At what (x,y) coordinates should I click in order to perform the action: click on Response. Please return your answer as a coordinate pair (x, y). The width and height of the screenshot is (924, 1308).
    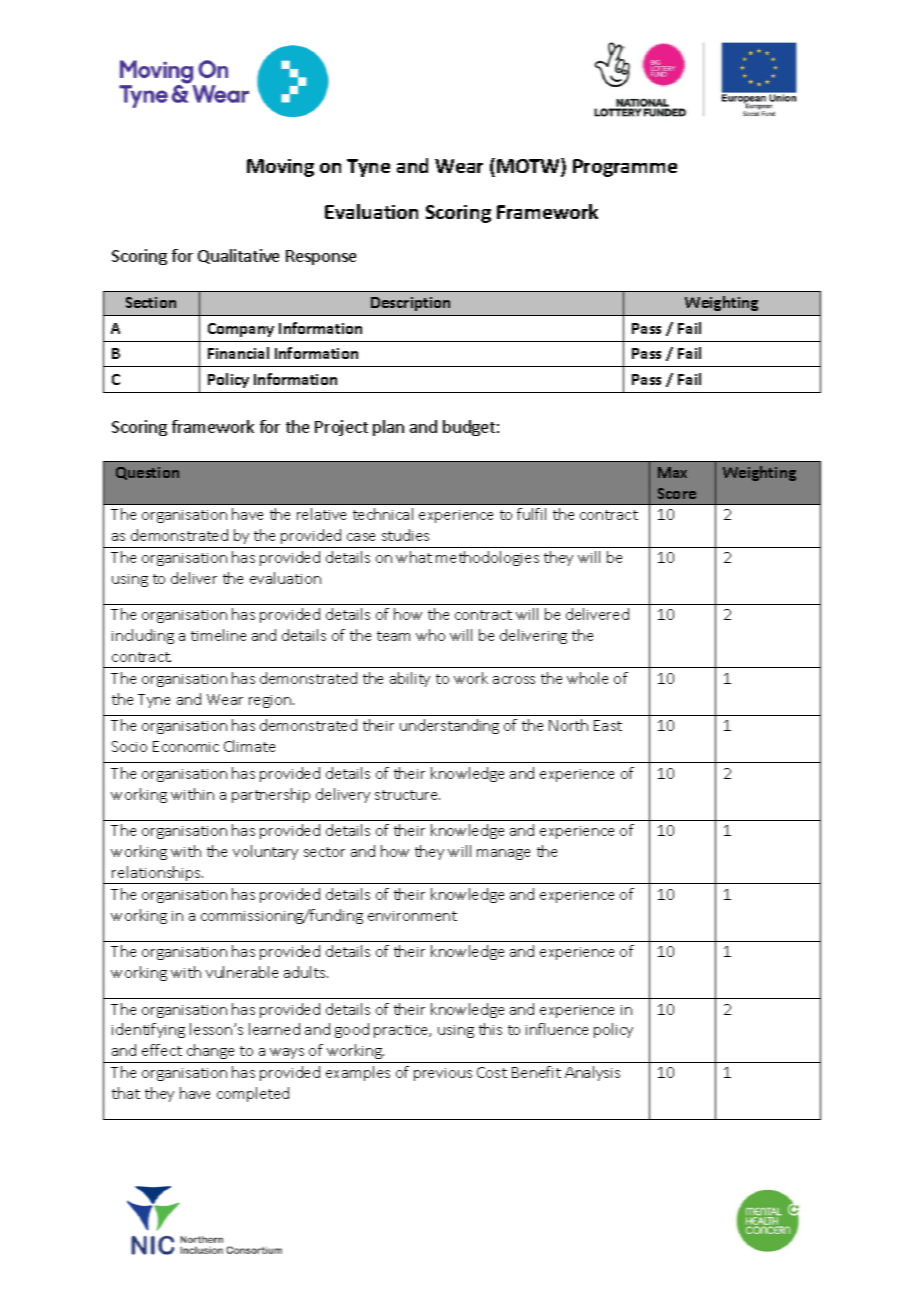
    Looking at the image, I should click on (321, 257).
